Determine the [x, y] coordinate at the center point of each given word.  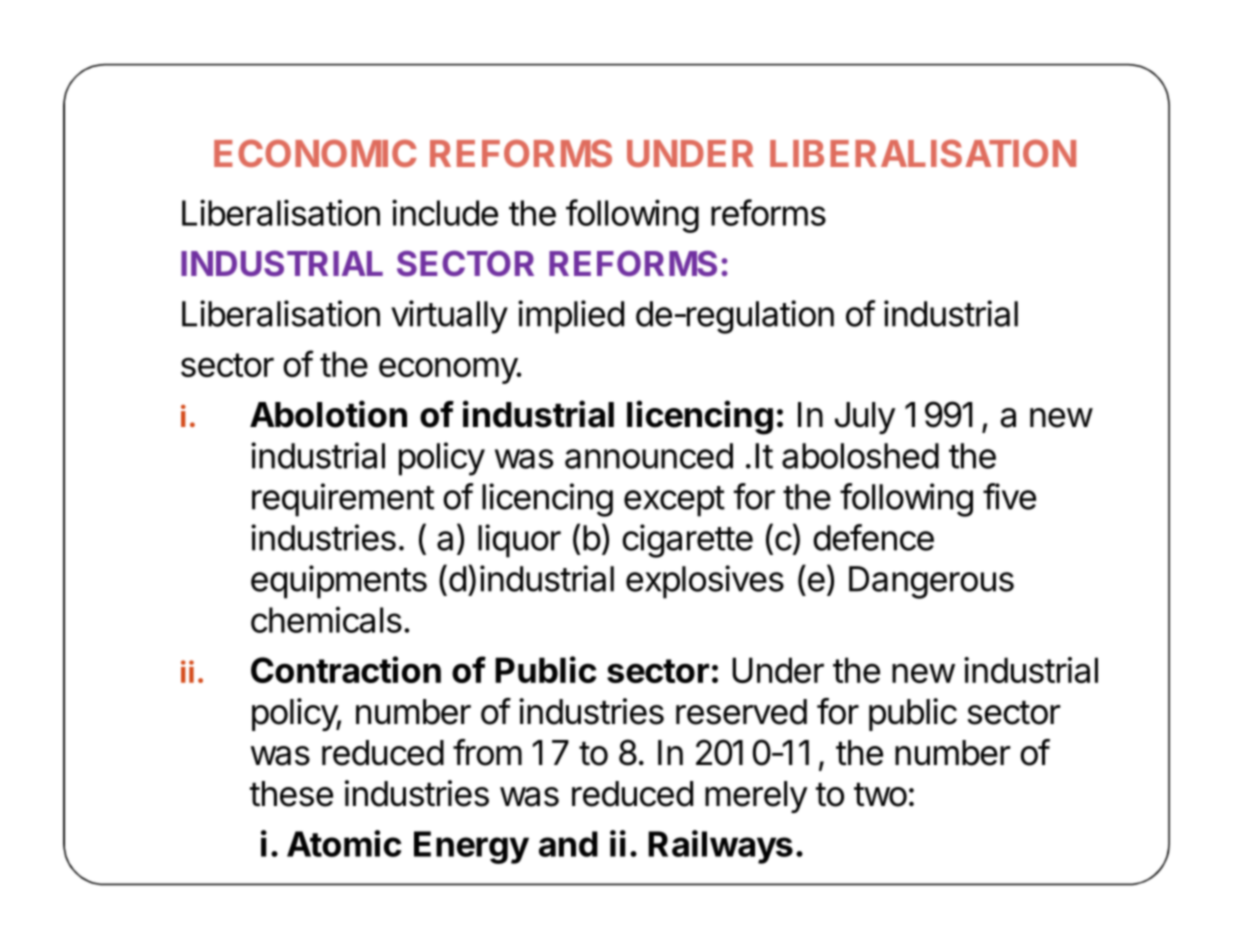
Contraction [346, 669]
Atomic [344, 843]
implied [571, 317]
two [880, 794]
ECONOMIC [315, 153]
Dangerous [931, 582]
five [1009, 496]
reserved [741, 712]
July [865, 418]
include [445, 212]
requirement [343, 500]
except [674, 501]
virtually [449, 317]
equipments [339, 582]
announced [649, 456]
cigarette [687, 541]
